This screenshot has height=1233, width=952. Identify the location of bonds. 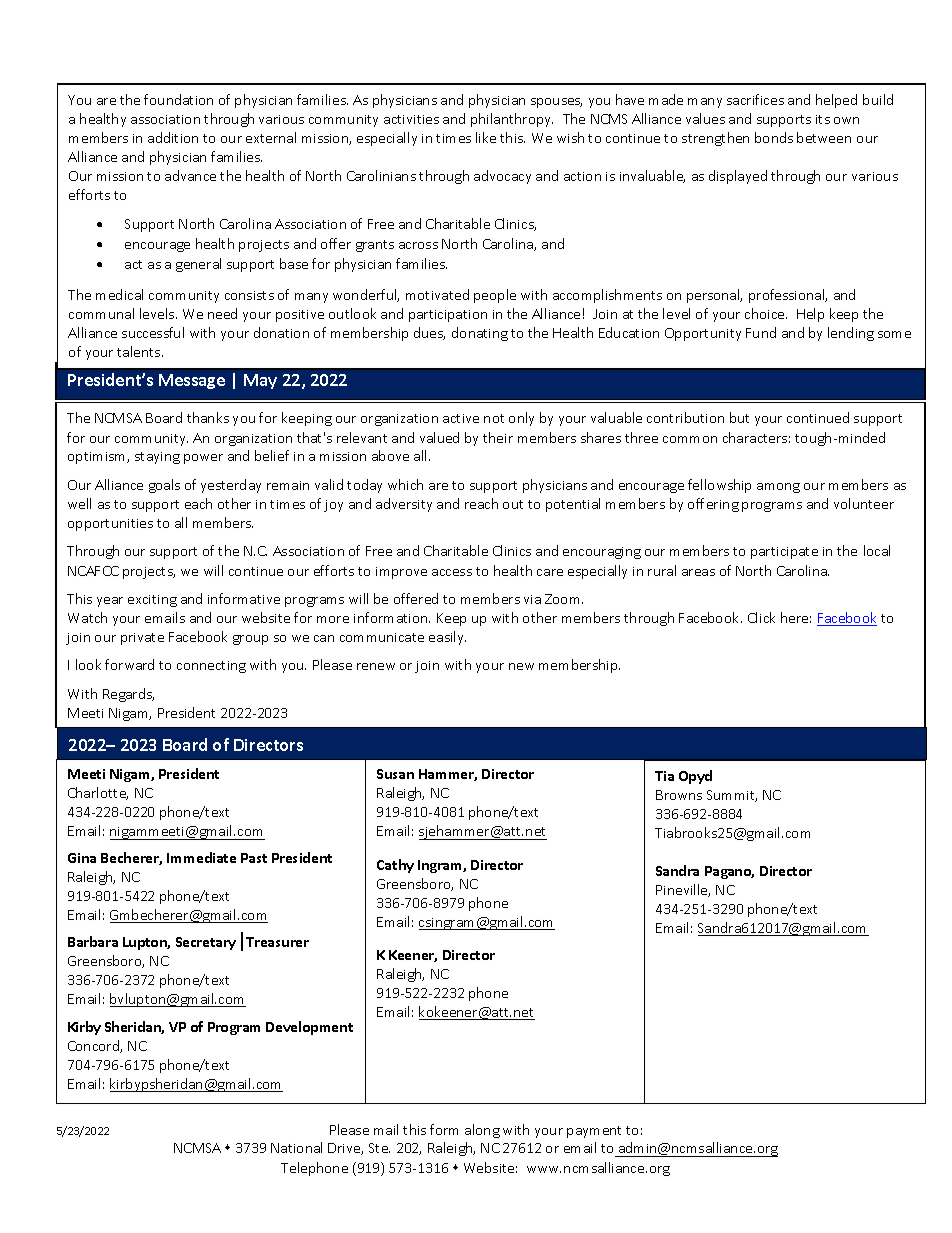
(774, 137).
